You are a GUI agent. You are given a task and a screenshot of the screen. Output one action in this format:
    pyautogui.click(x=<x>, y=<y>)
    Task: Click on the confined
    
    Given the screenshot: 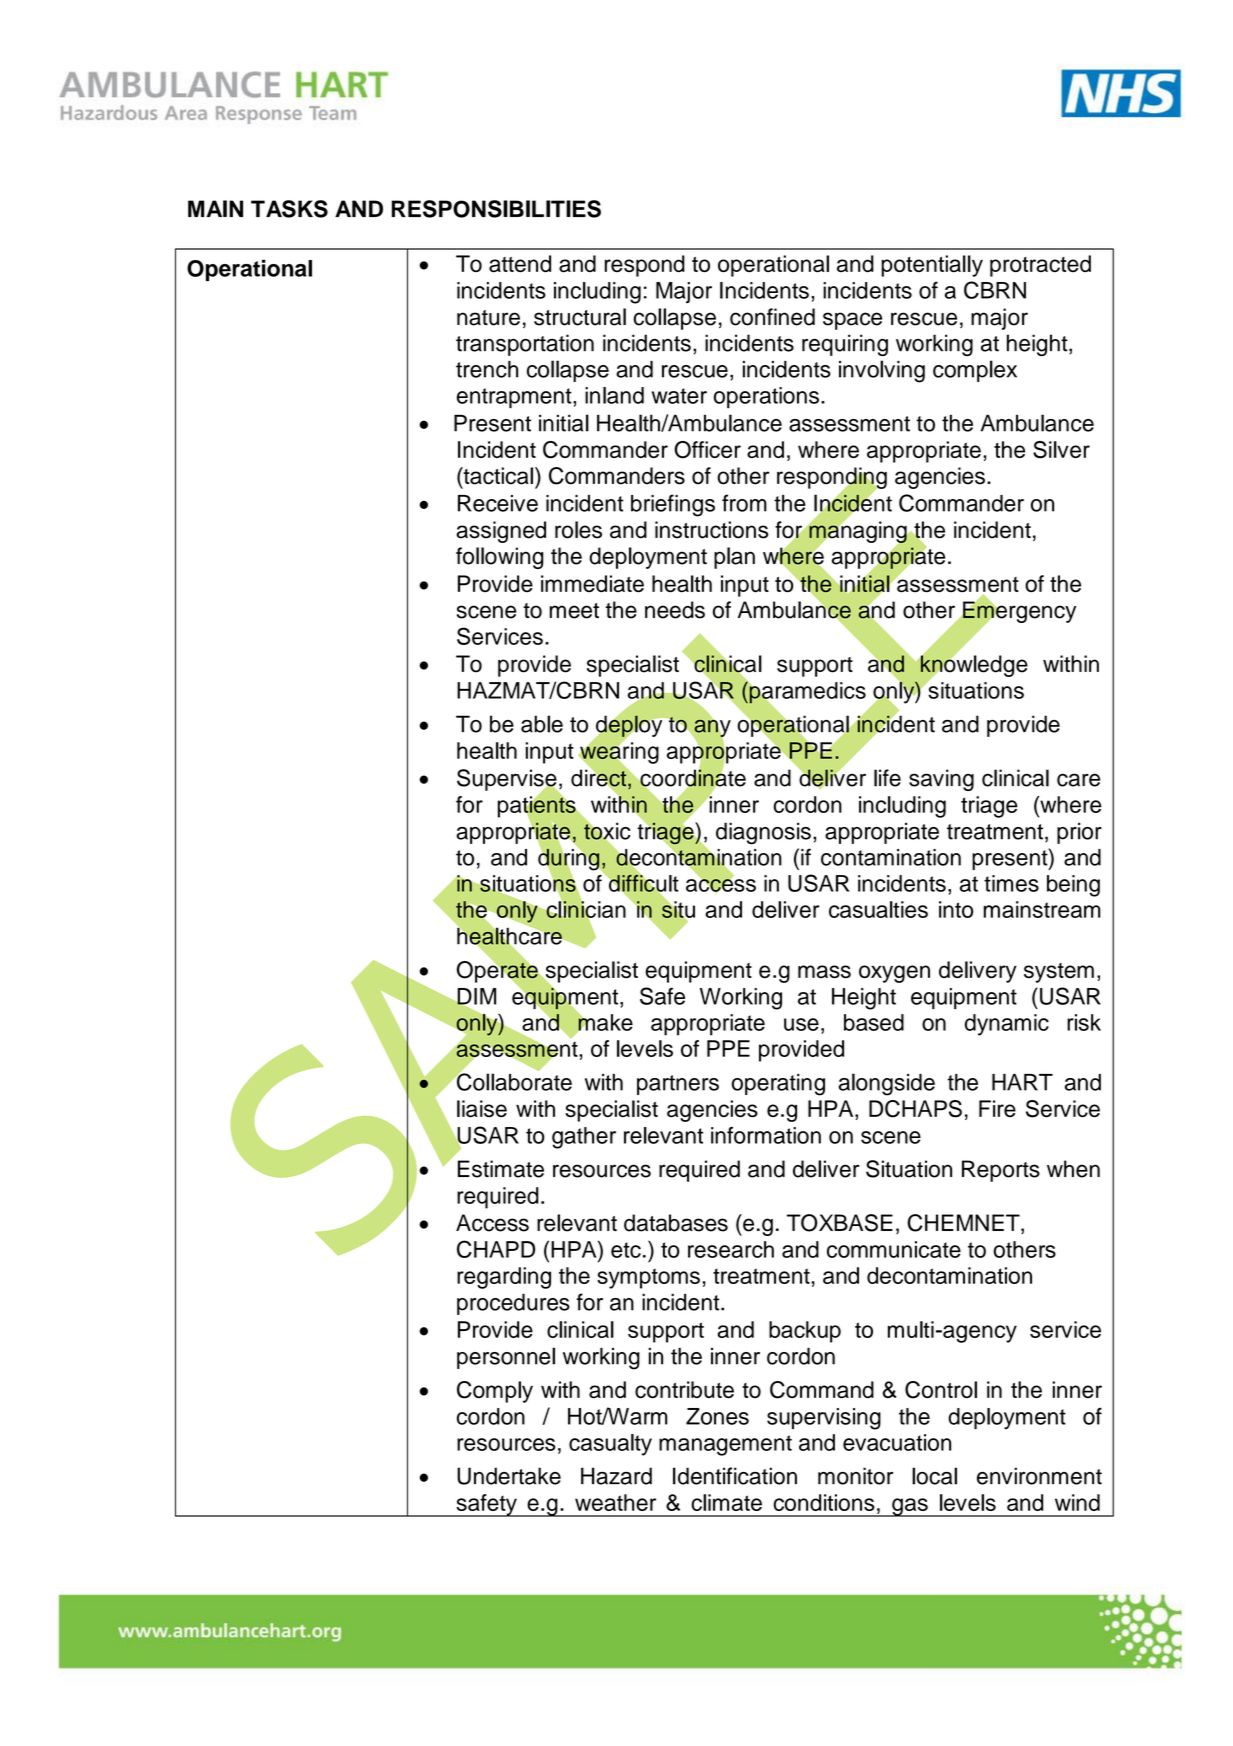 What is the action you would take?
    pyautogui.click(x=772, y=317)
